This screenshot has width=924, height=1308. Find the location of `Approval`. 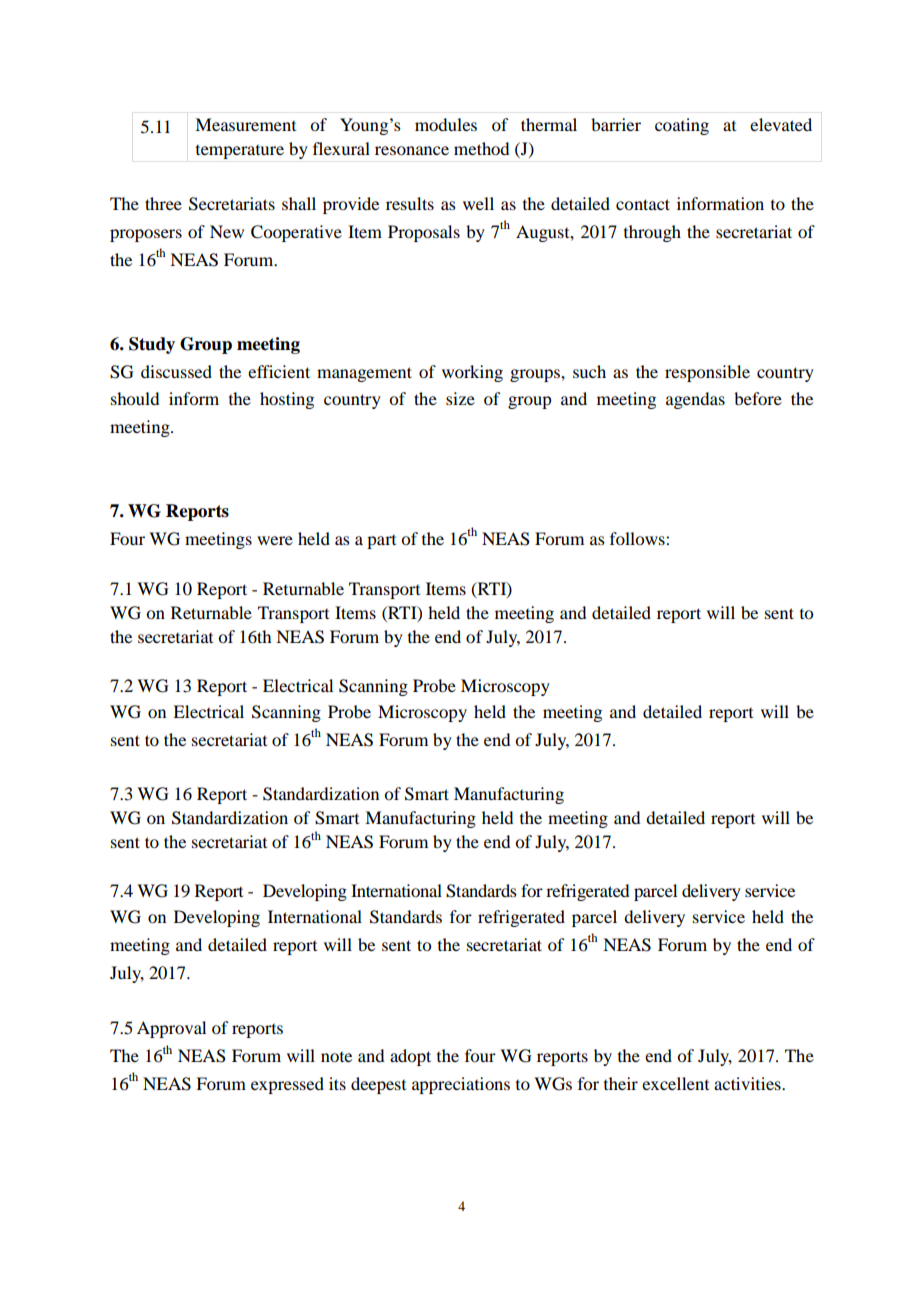

Approval is located at coordinates (171, 1029).
